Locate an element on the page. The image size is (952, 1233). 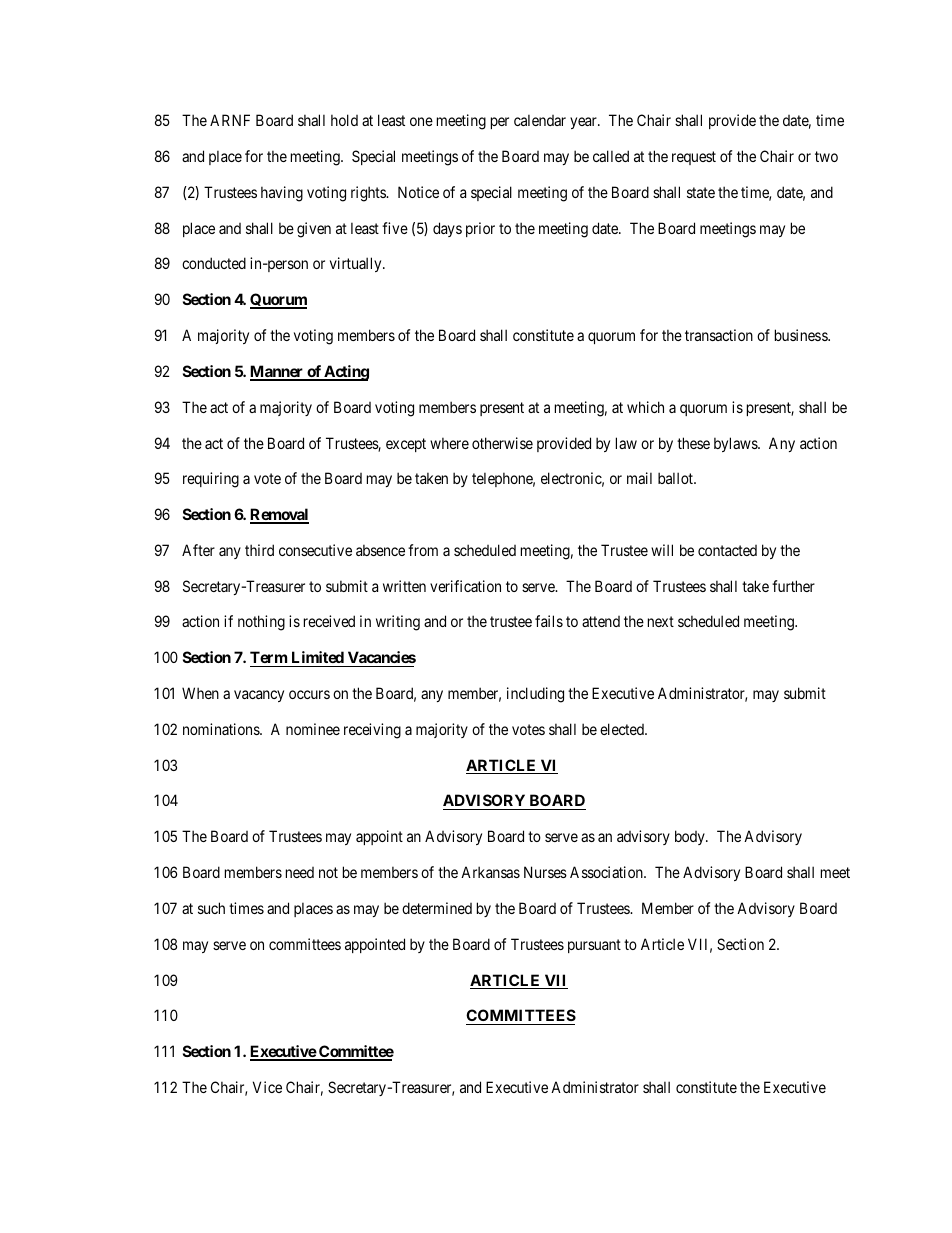
having is located at coordinates (282, 194).
